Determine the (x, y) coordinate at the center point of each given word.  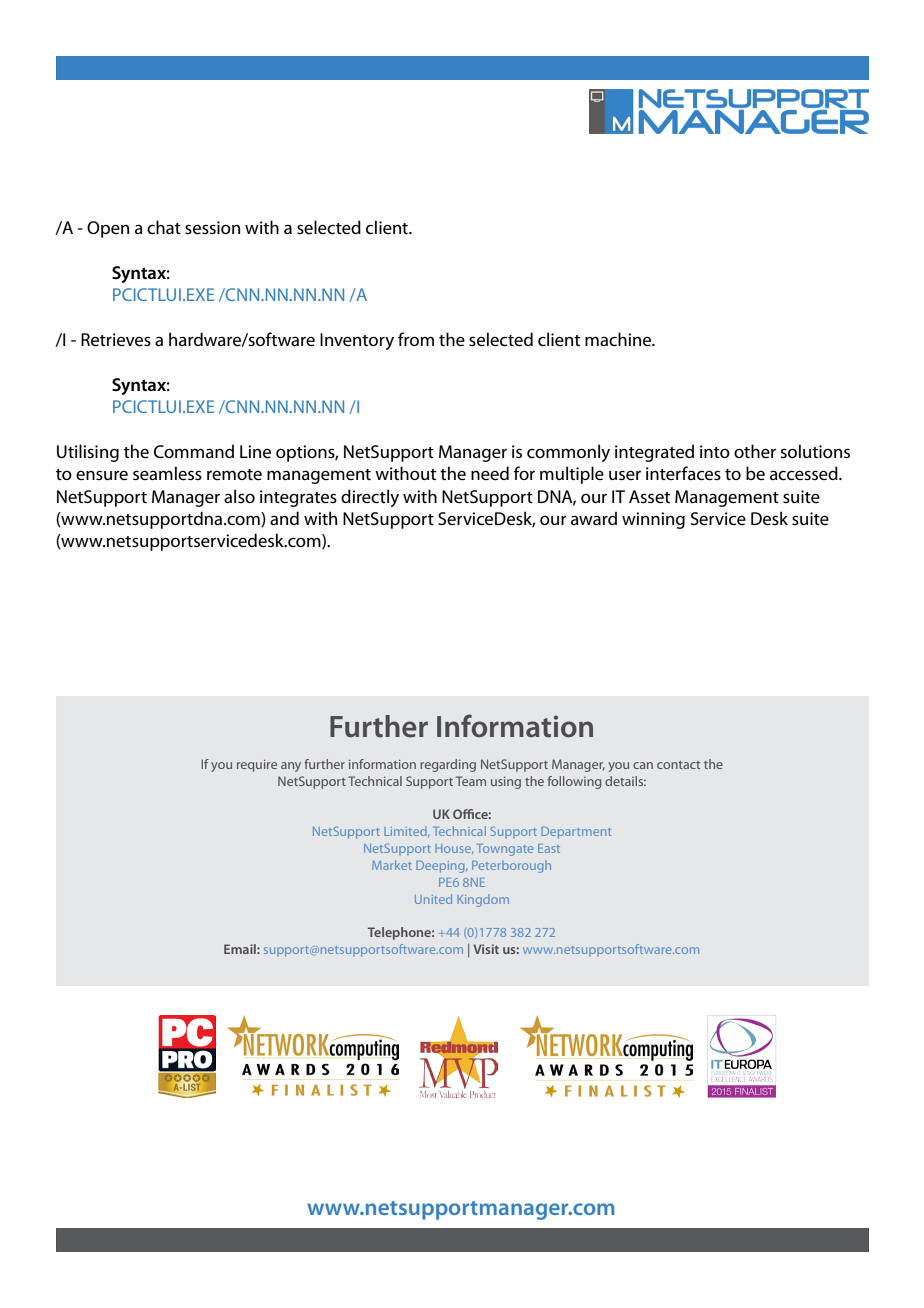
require (257, 766)
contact (678, 765)
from (416, 339)
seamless (167, 473)
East (549, 848)
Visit (486, 949)
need (490, 473)
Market (392, 865)
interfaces (683, 473)
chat (164, 227)
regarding (448, 765)
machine (619, 339)
